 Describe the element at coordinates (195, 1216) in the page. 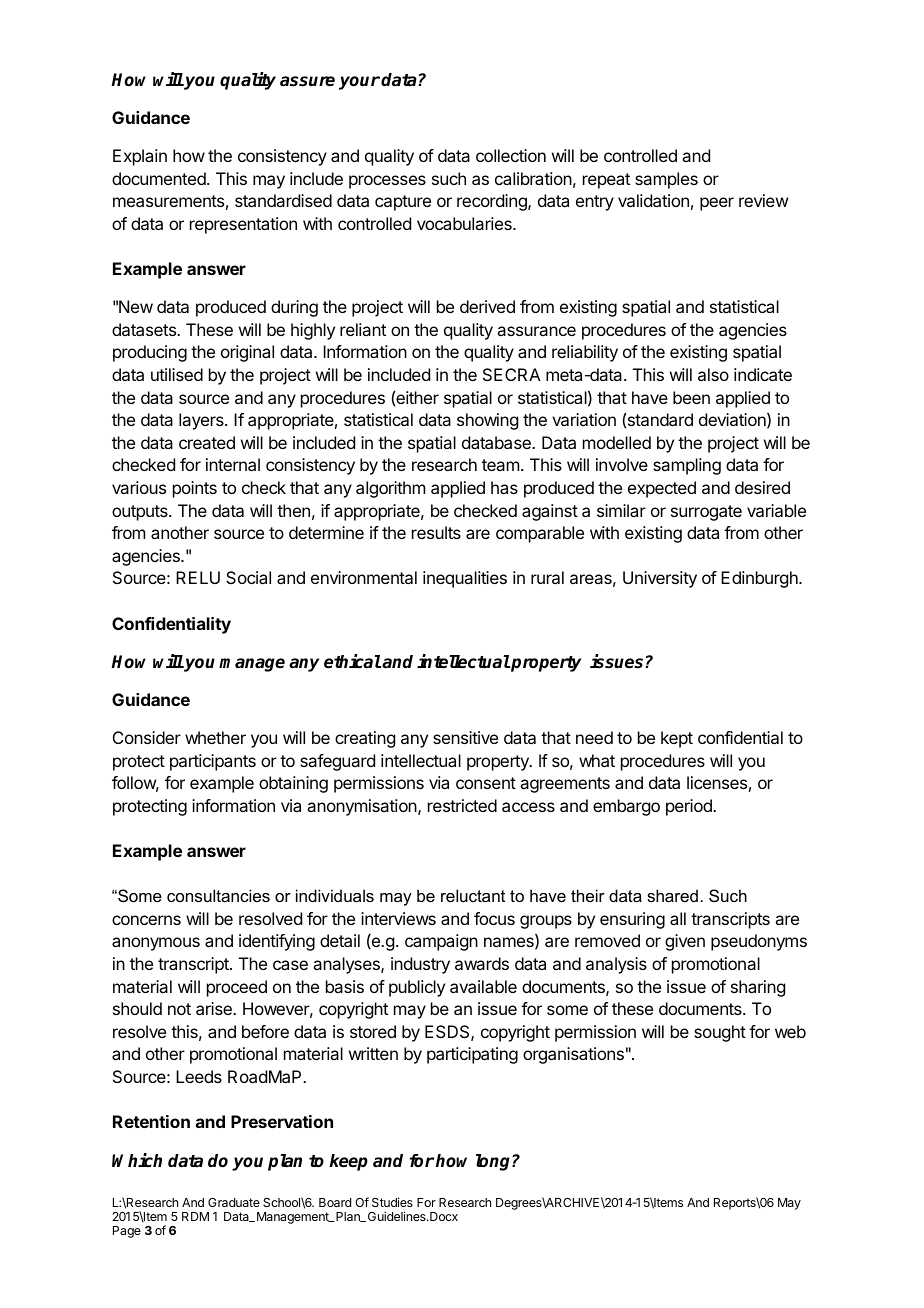

I see `RDM` at that location.
